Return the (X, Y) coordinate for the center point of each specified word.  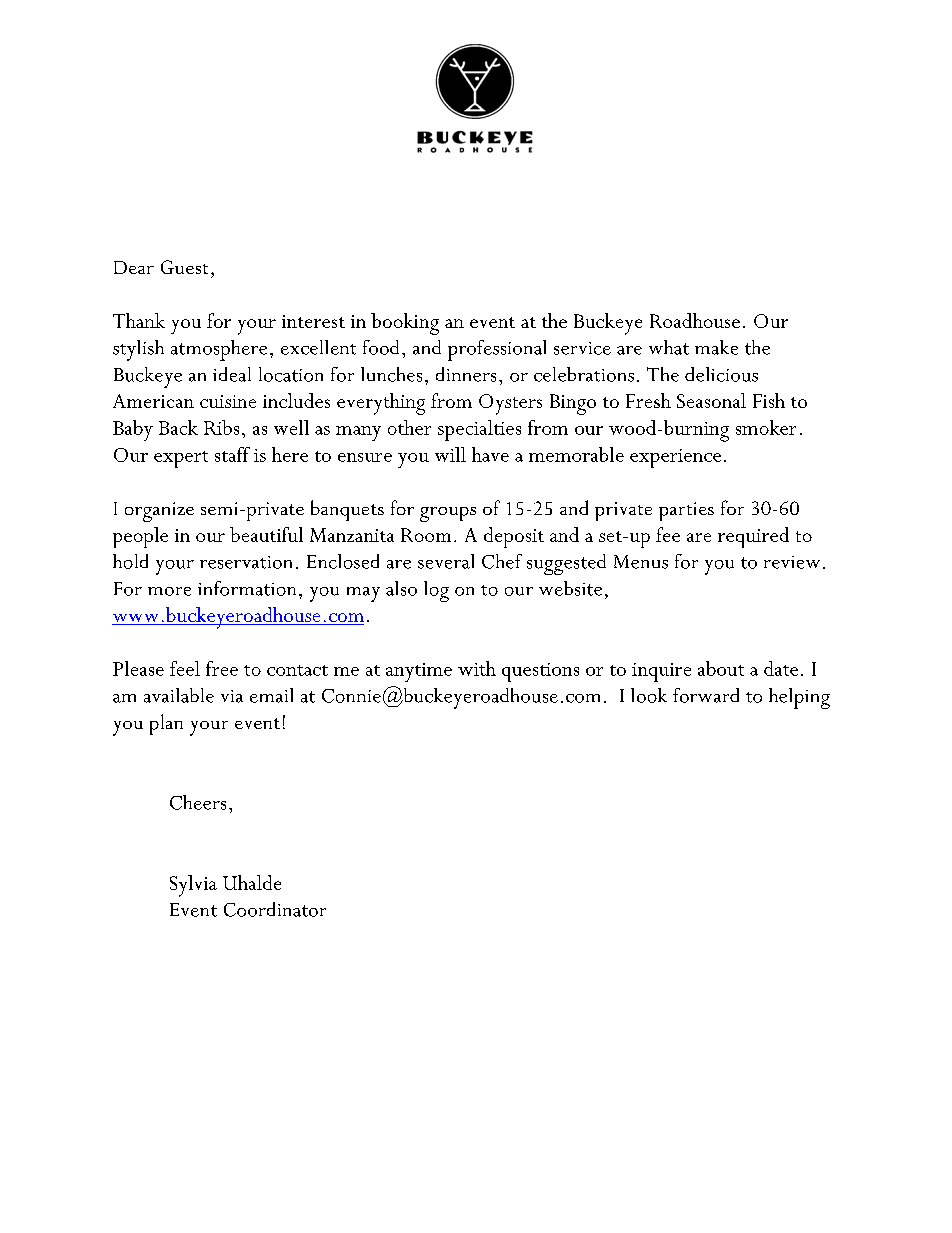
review (792, 562)
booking (405, 324)
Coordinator (275, 909)
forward (706, 695)
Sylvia (193, 886)
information (247, 588)
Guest (184, 267)
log (436, 591)
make (716, 347)
